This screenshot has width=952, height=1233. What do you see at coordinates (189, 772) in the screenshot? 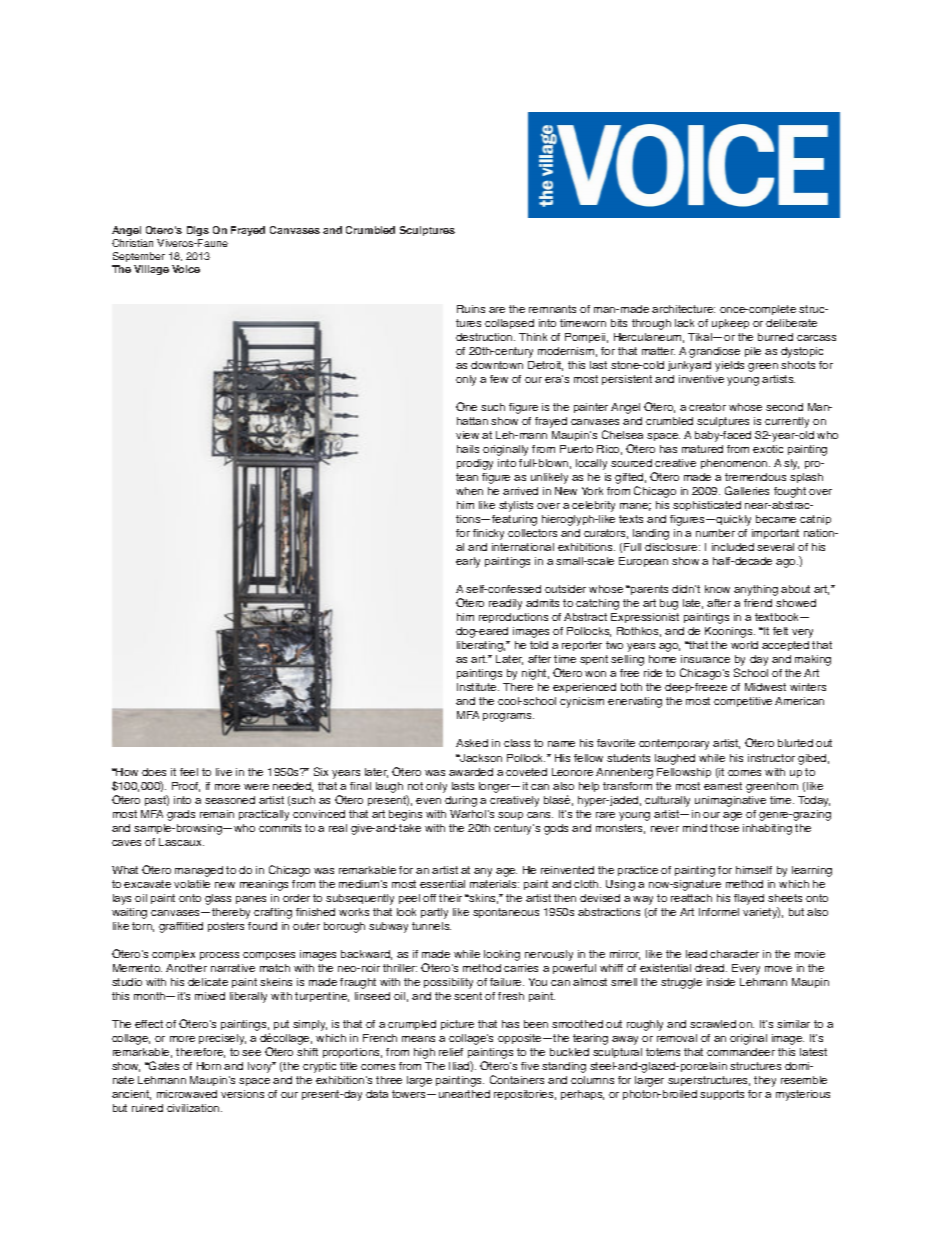
I see `feel` at bounding box center [189, 772].
